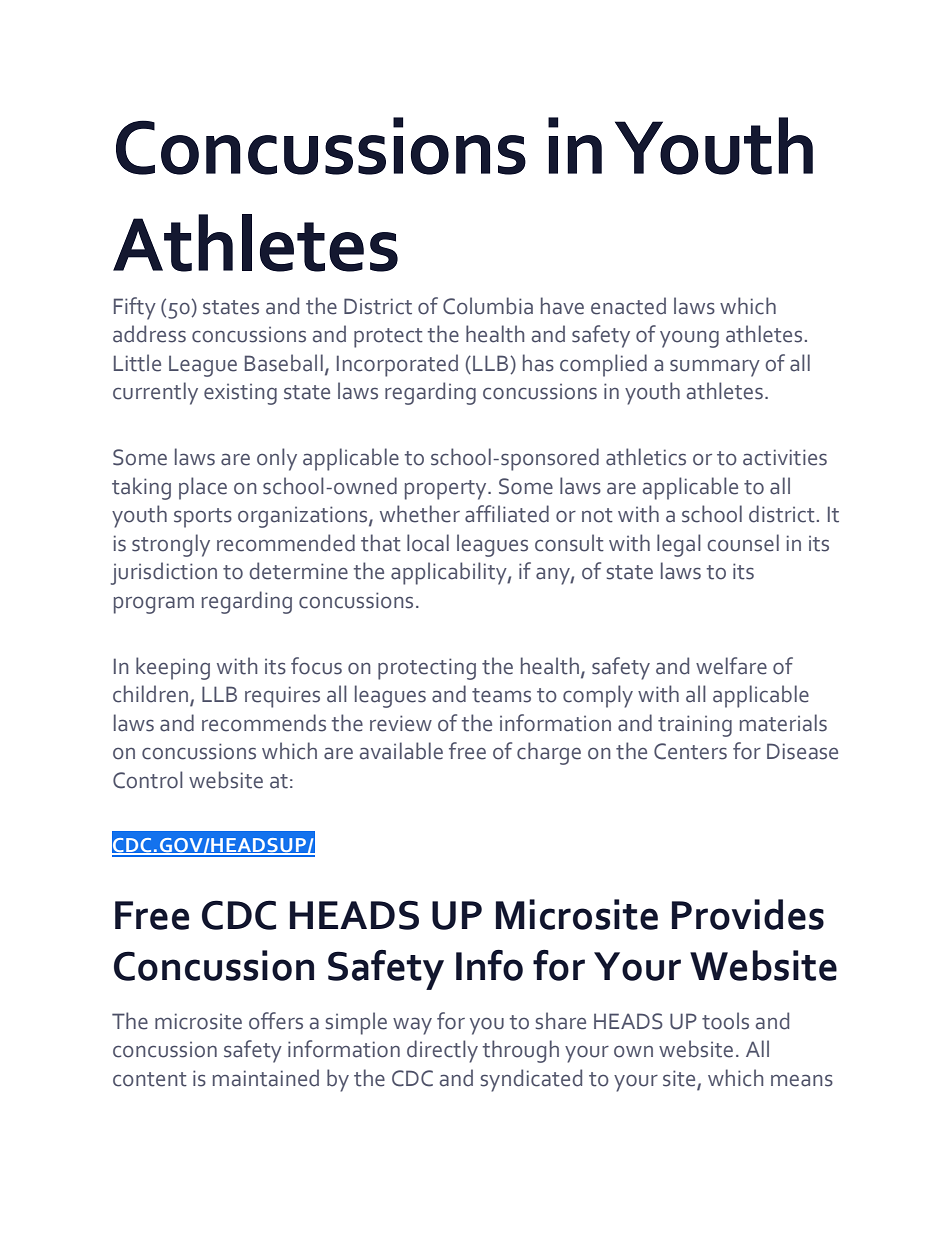 The image size is (952, 1233). What do you see at coordinates (689, 339) in the screenshot?
I see `young` at bounding box center [689, 339].
